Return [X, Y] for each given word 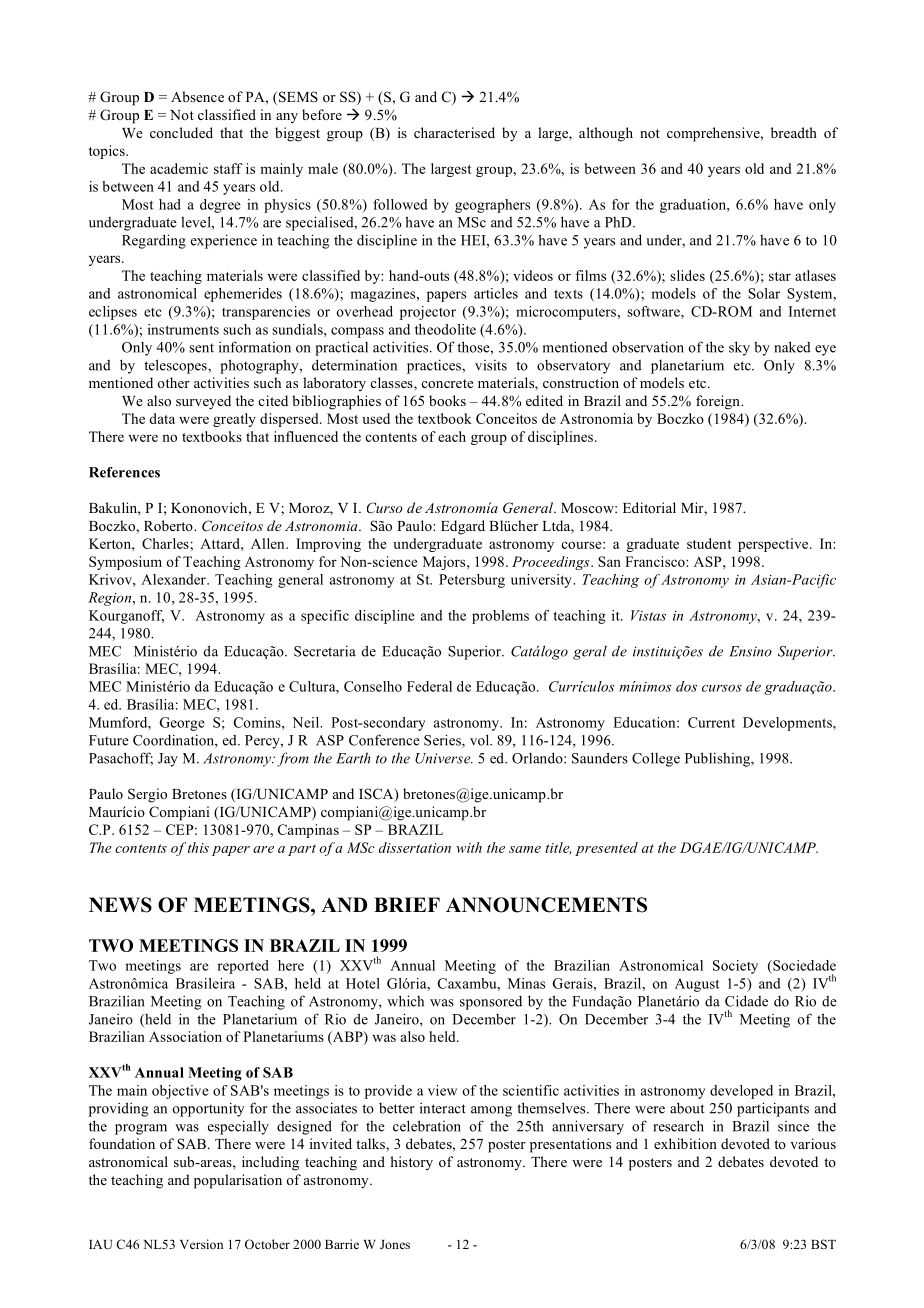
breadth [794, 132]
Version [201, 1244]
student [709, 543]
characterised [454, 132]
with [469, 847]
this [198, 847]
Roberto [169, 525]
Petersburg [472, 581]
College [656, 759]
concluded [181, 132]
